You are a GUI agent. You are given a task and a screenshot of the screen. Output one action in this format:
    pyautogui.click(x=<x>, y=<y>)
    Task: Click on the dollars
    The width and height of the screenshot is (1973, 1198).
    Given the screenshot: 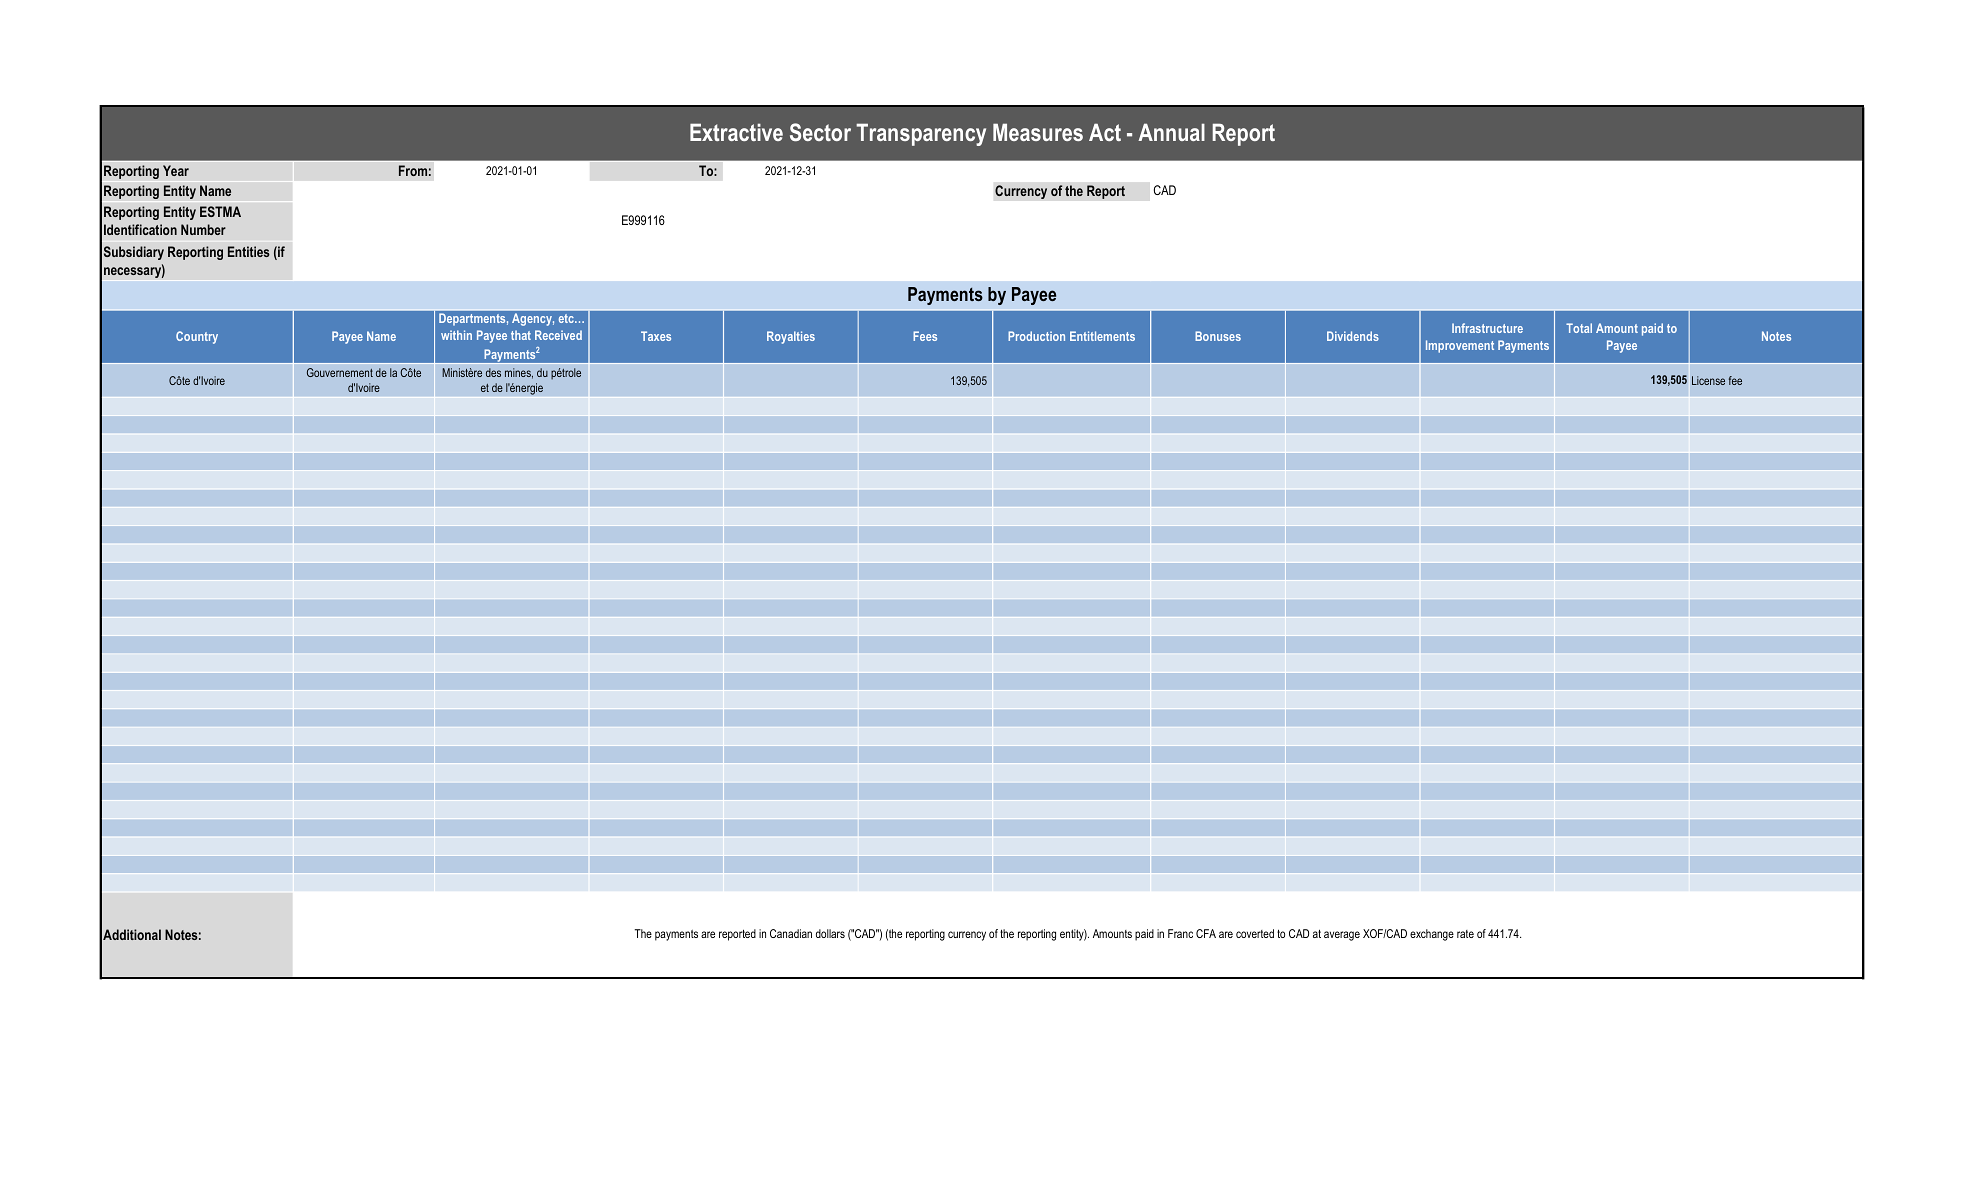 What is the action you would take?
    pyautogui.click(x=830, y=933)
